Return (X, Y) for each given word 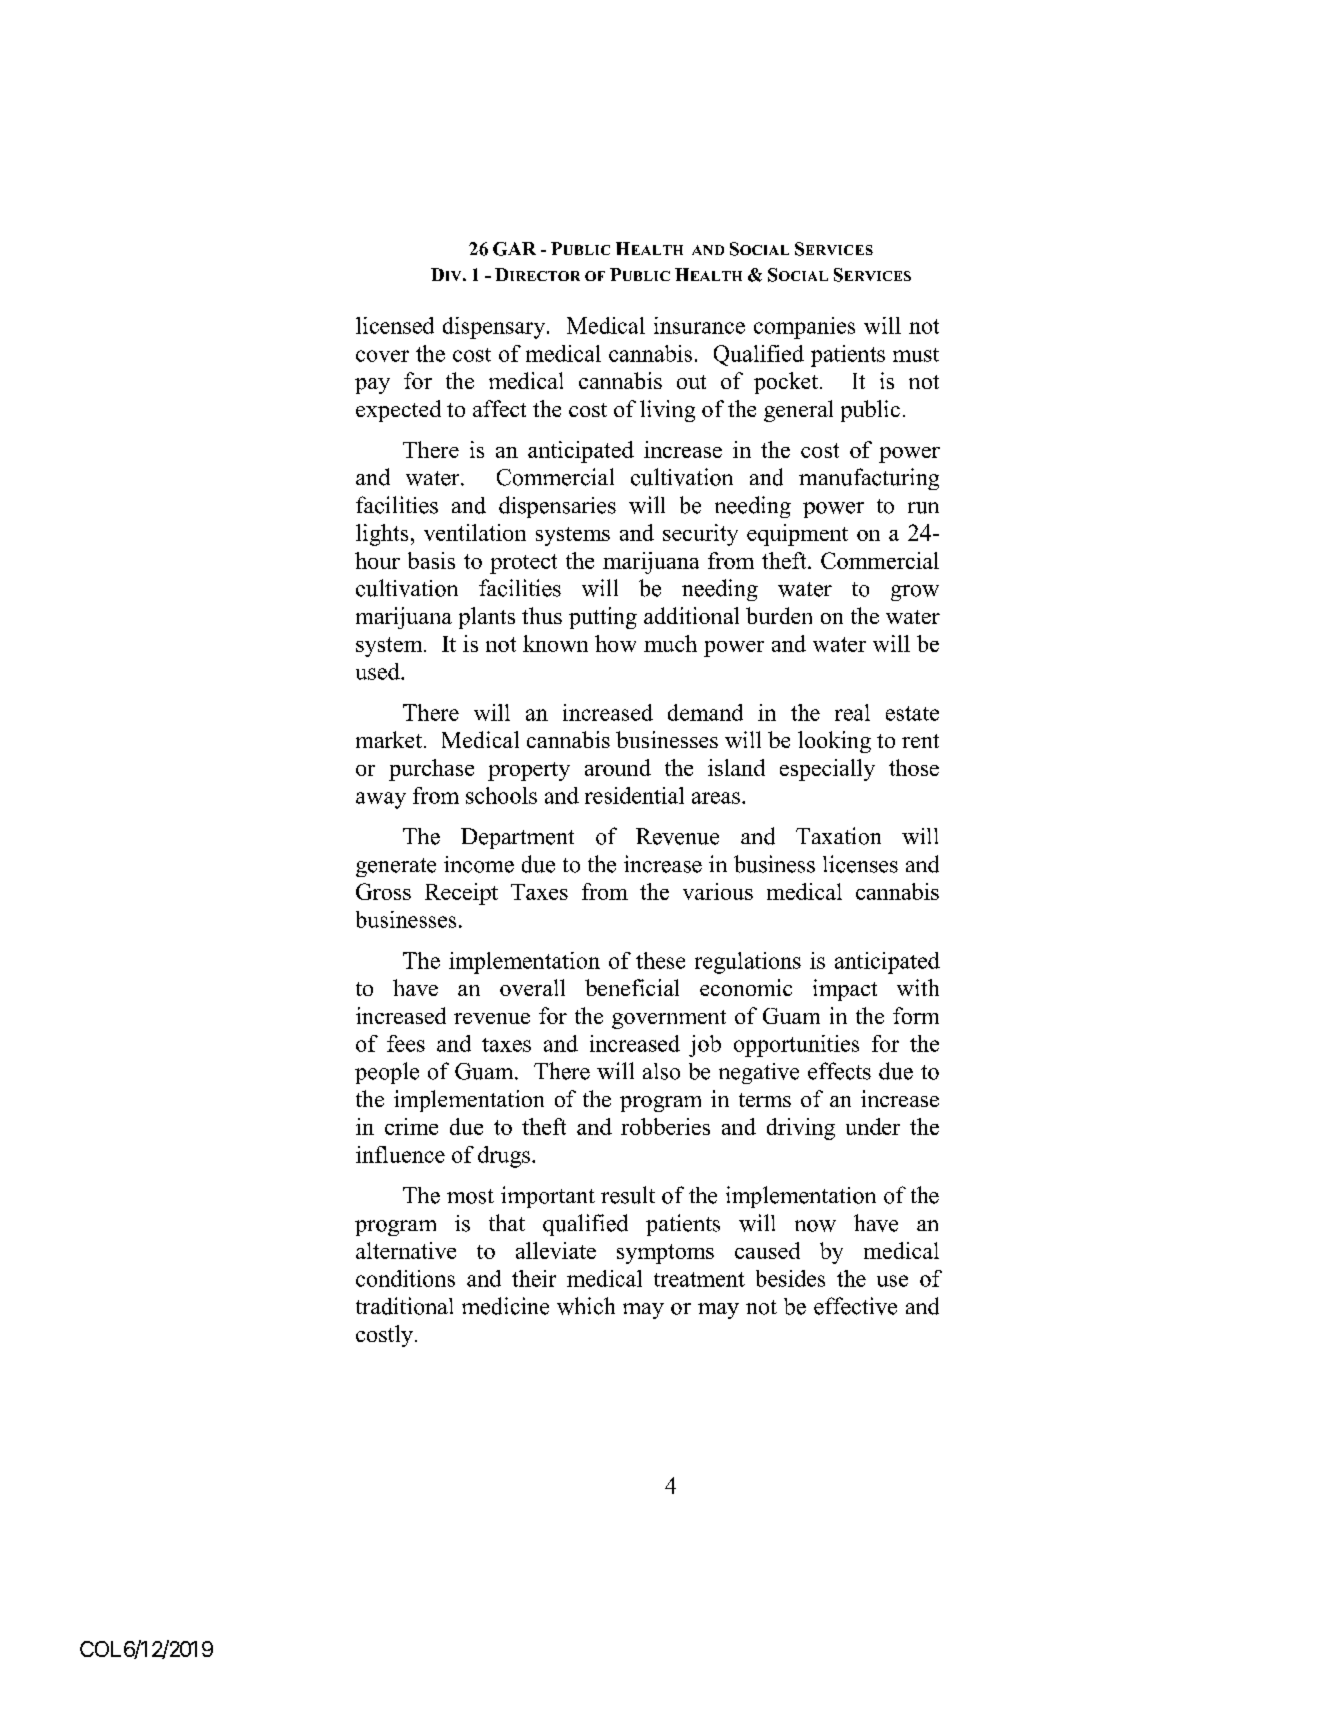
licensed (395, 325)
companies (804, 328)
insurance (699, 325)
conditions (405, 1278)
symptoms (665, 1254)
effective (855, 1306)
